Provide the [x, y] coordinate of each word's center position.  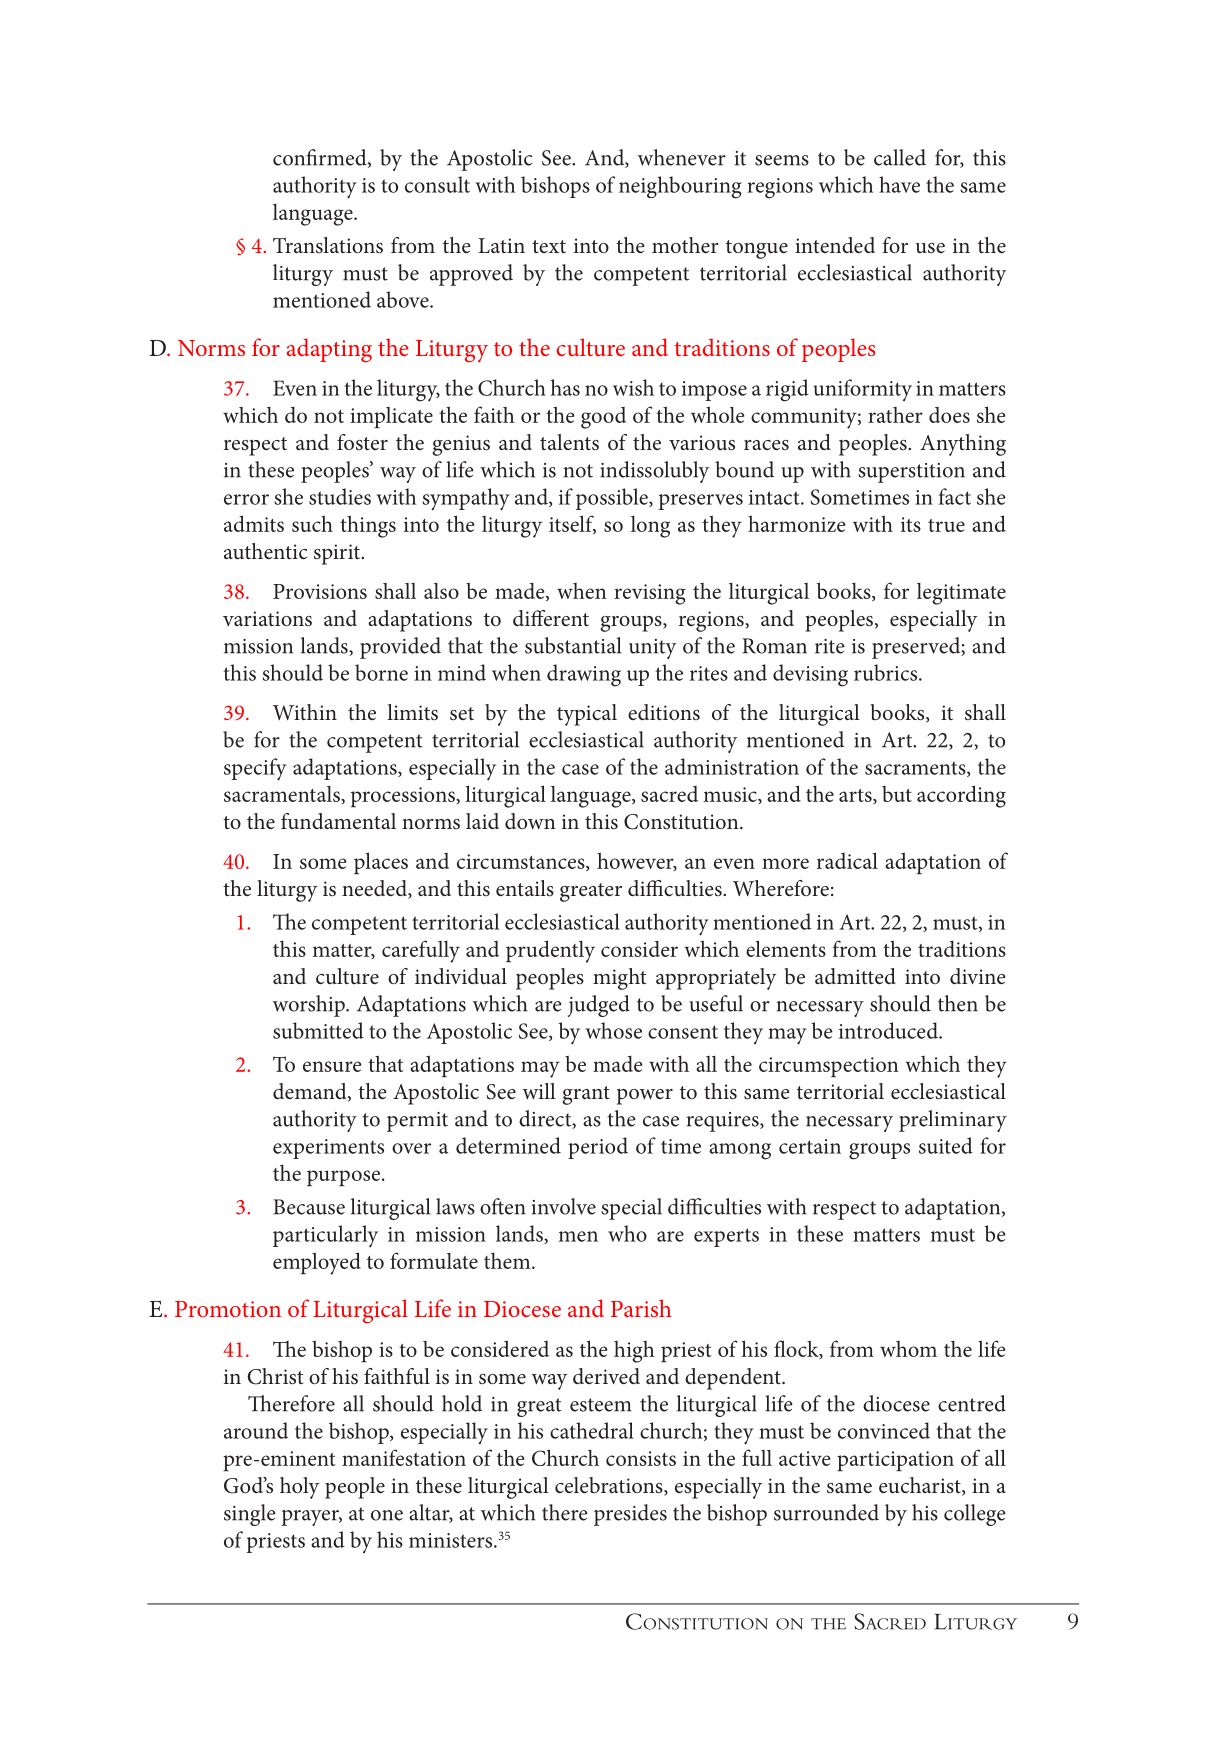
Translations [328, 245]
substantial [573, 645]
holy [299, 1488]
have [899, 184]
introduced [889, 1030]
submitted [318, 1030]
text [549, 246]
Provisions [320, 591]
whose [613, 1030]
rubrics [887, 672]
